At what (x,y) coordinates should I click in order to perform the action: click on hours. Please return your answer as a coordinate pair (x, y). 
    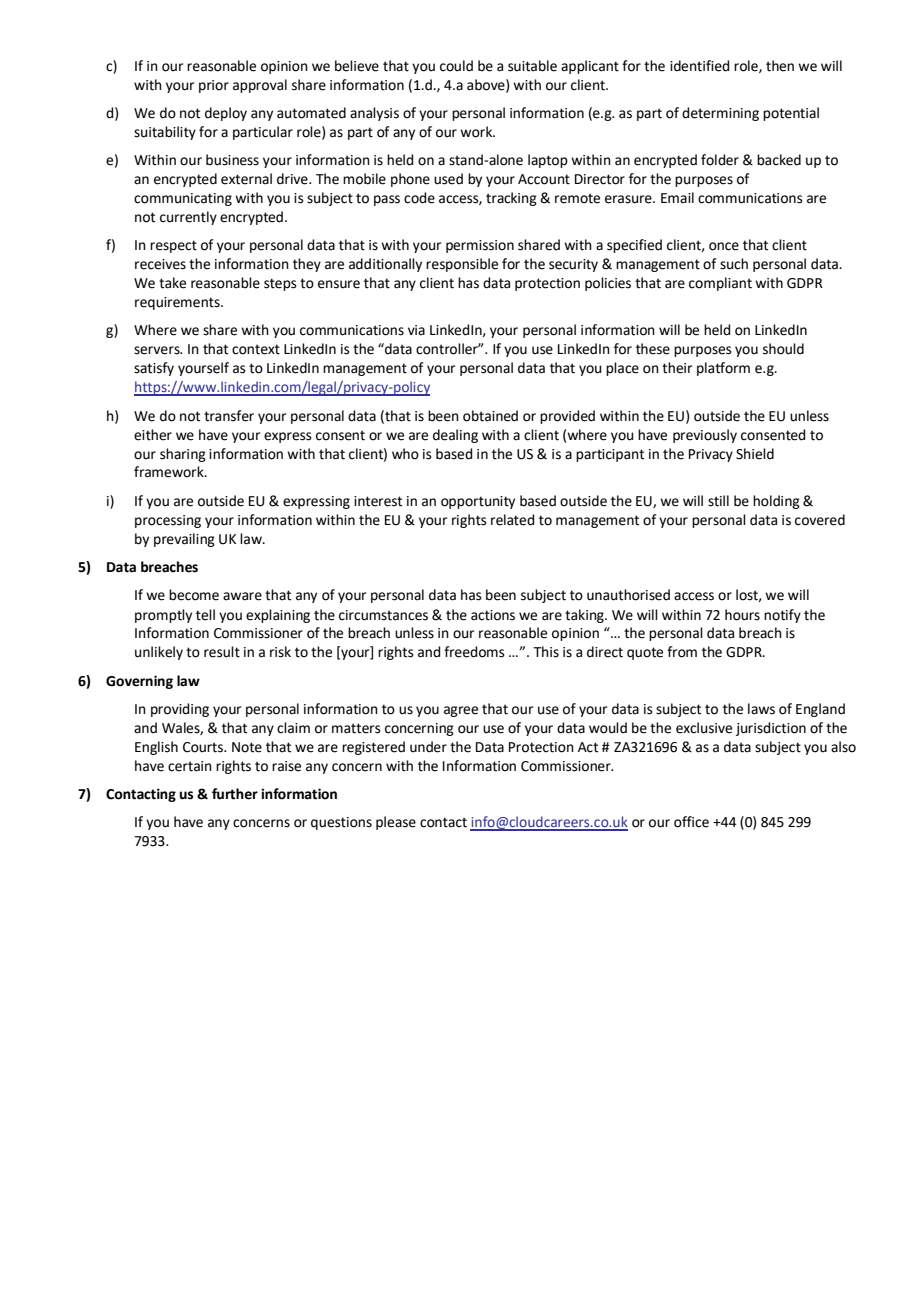
    Looking at the image, I should click on (742, 615).
